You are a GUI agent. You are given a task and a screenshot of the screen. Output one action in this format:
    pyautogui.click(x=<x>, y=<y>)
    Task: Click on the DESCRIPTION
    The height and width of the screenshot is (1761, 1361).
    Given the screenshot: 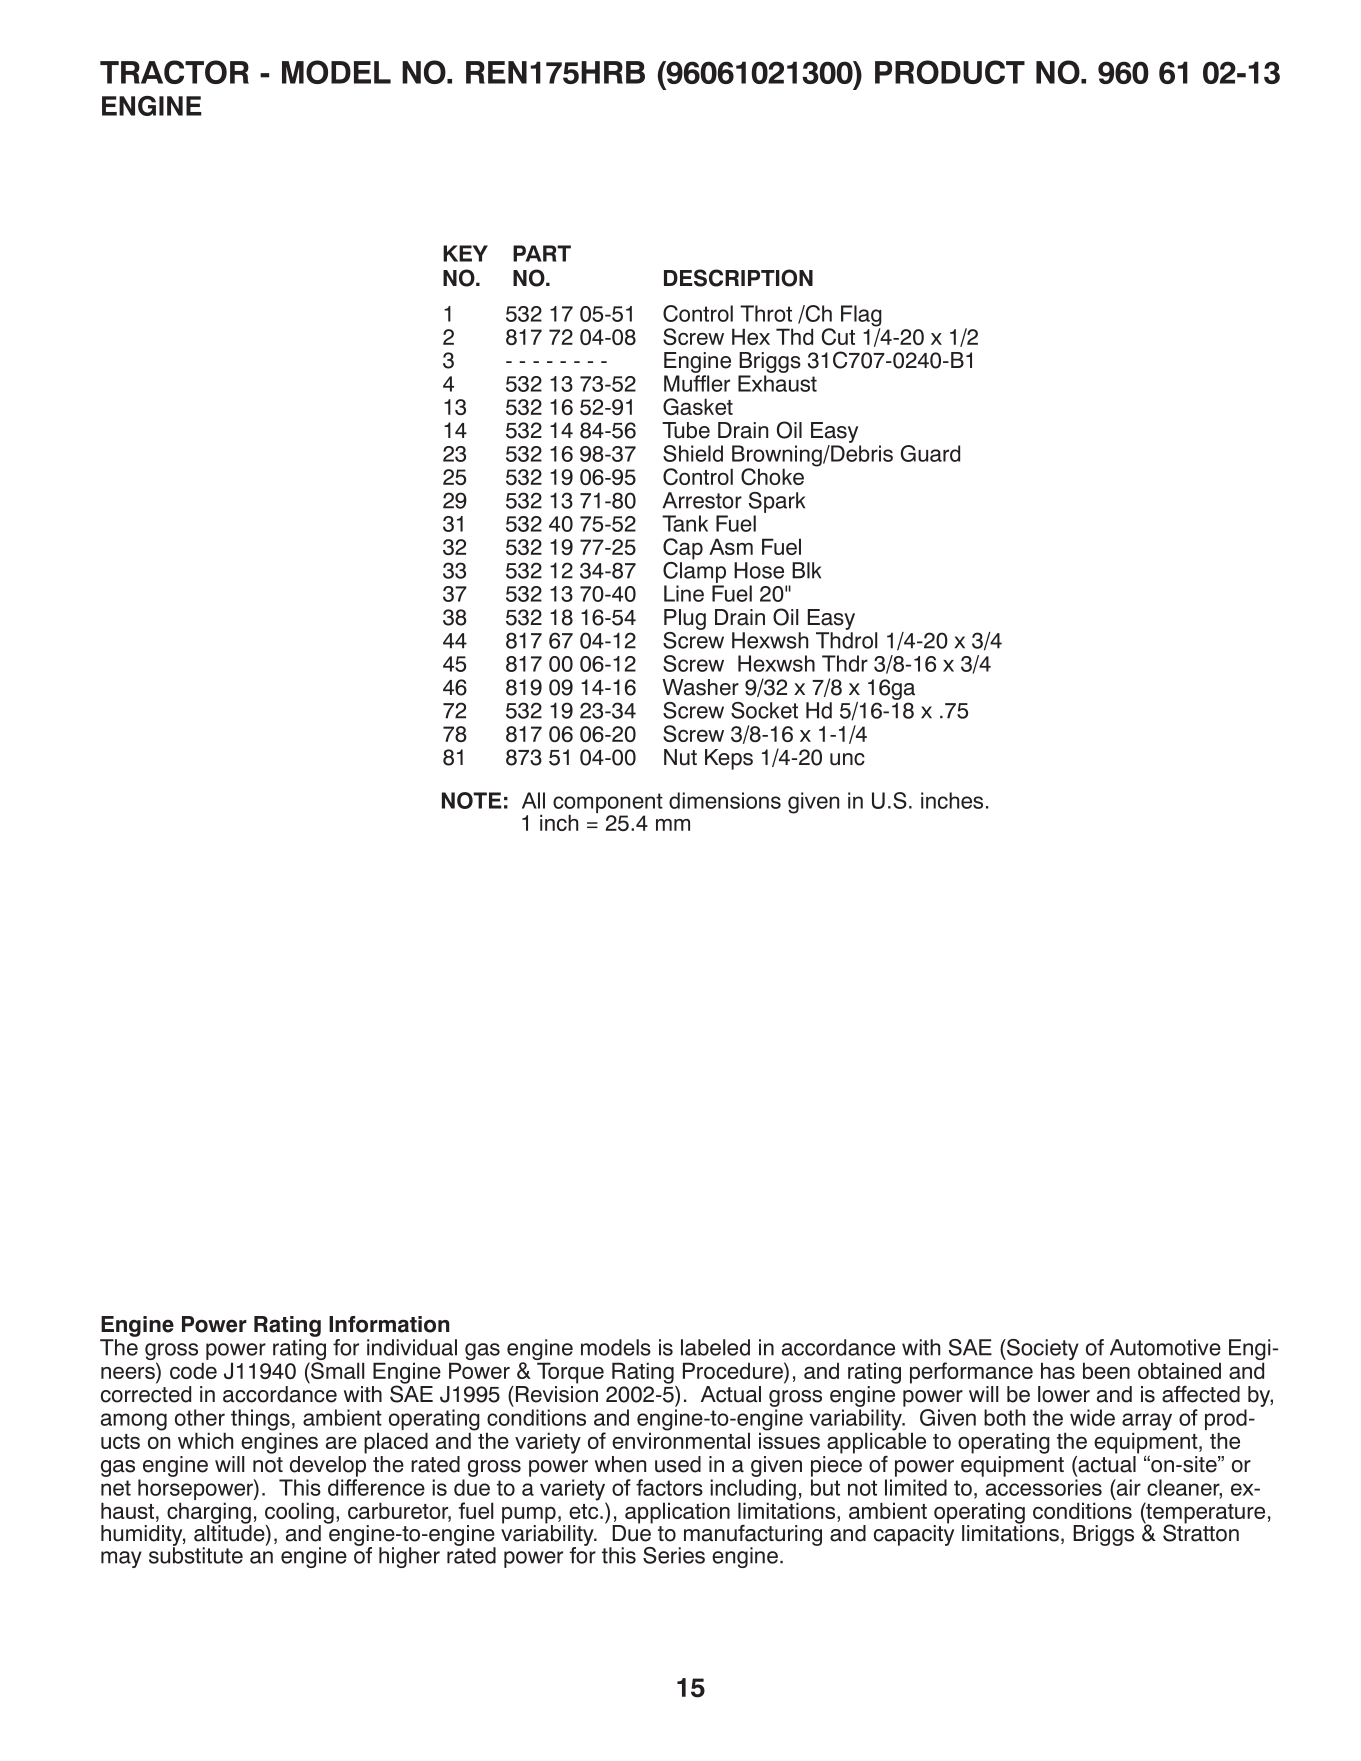 What is the action you would take?
    pyautogui.click(x=738, y=278)
